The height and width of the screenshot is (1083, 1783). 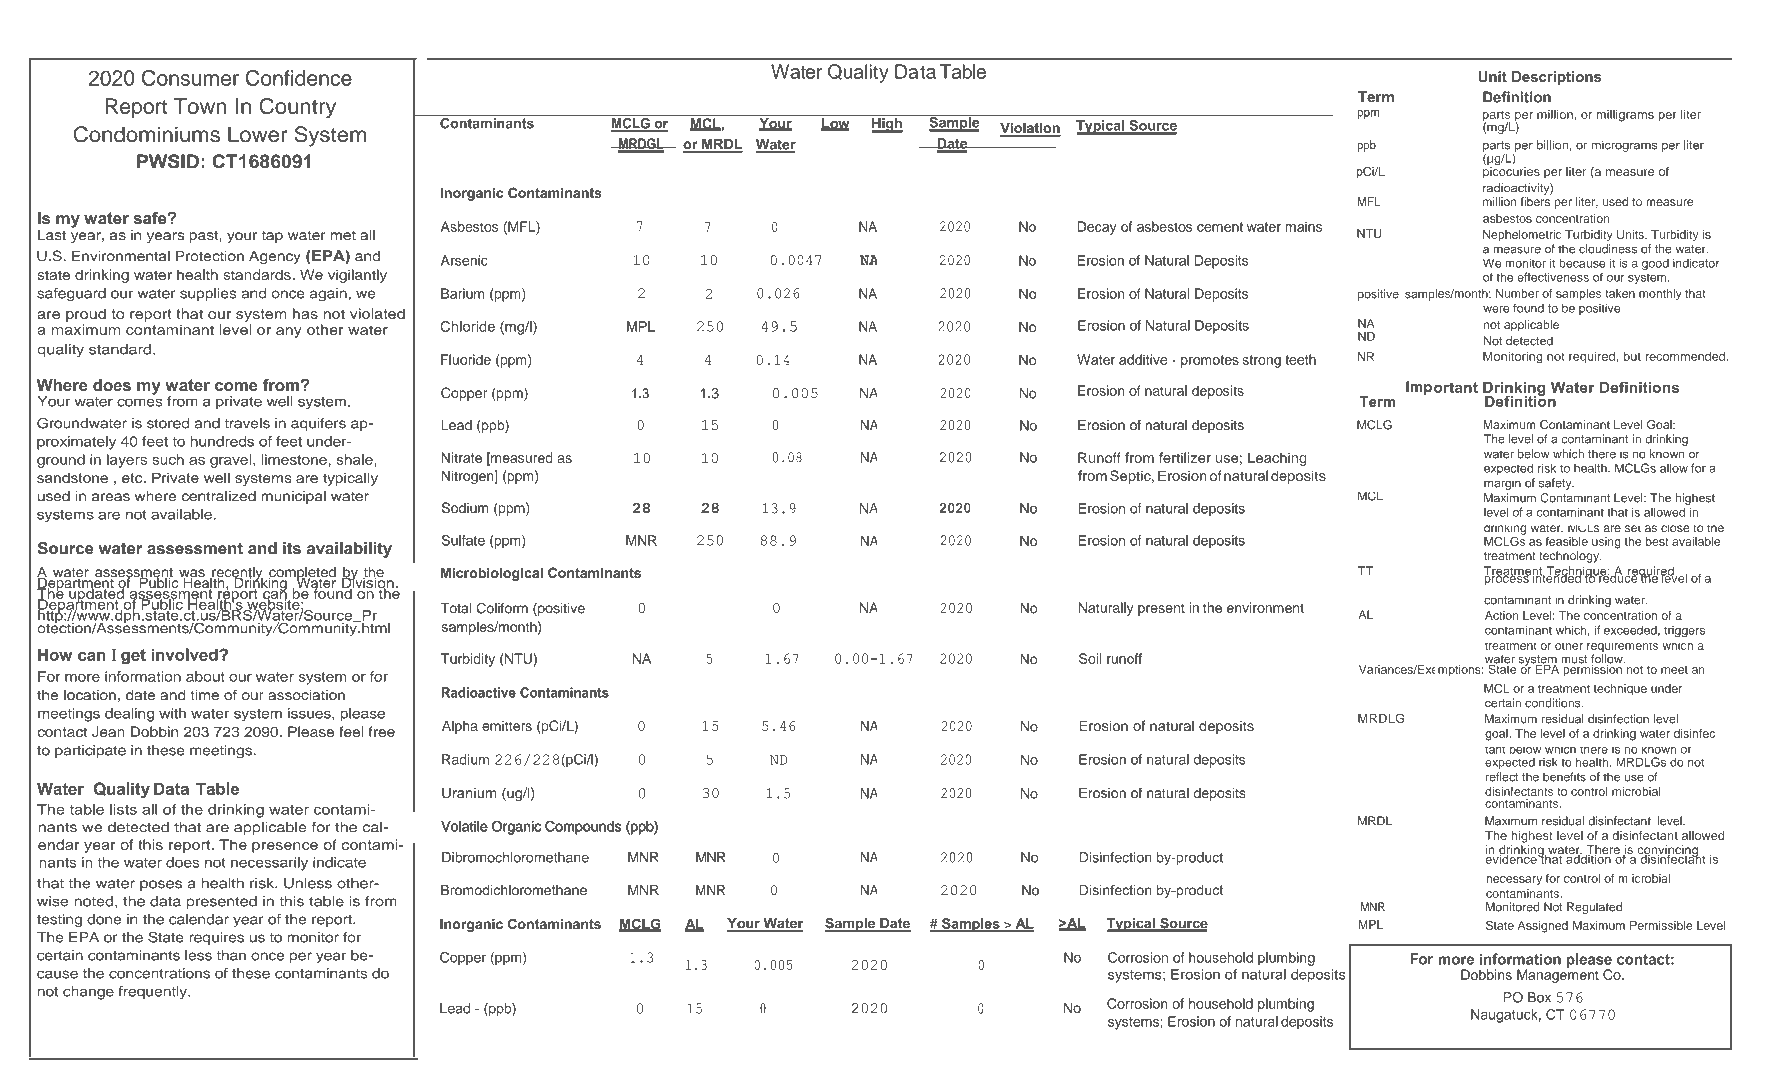 I want to click on Imp, so click(x=1419, y=388).
